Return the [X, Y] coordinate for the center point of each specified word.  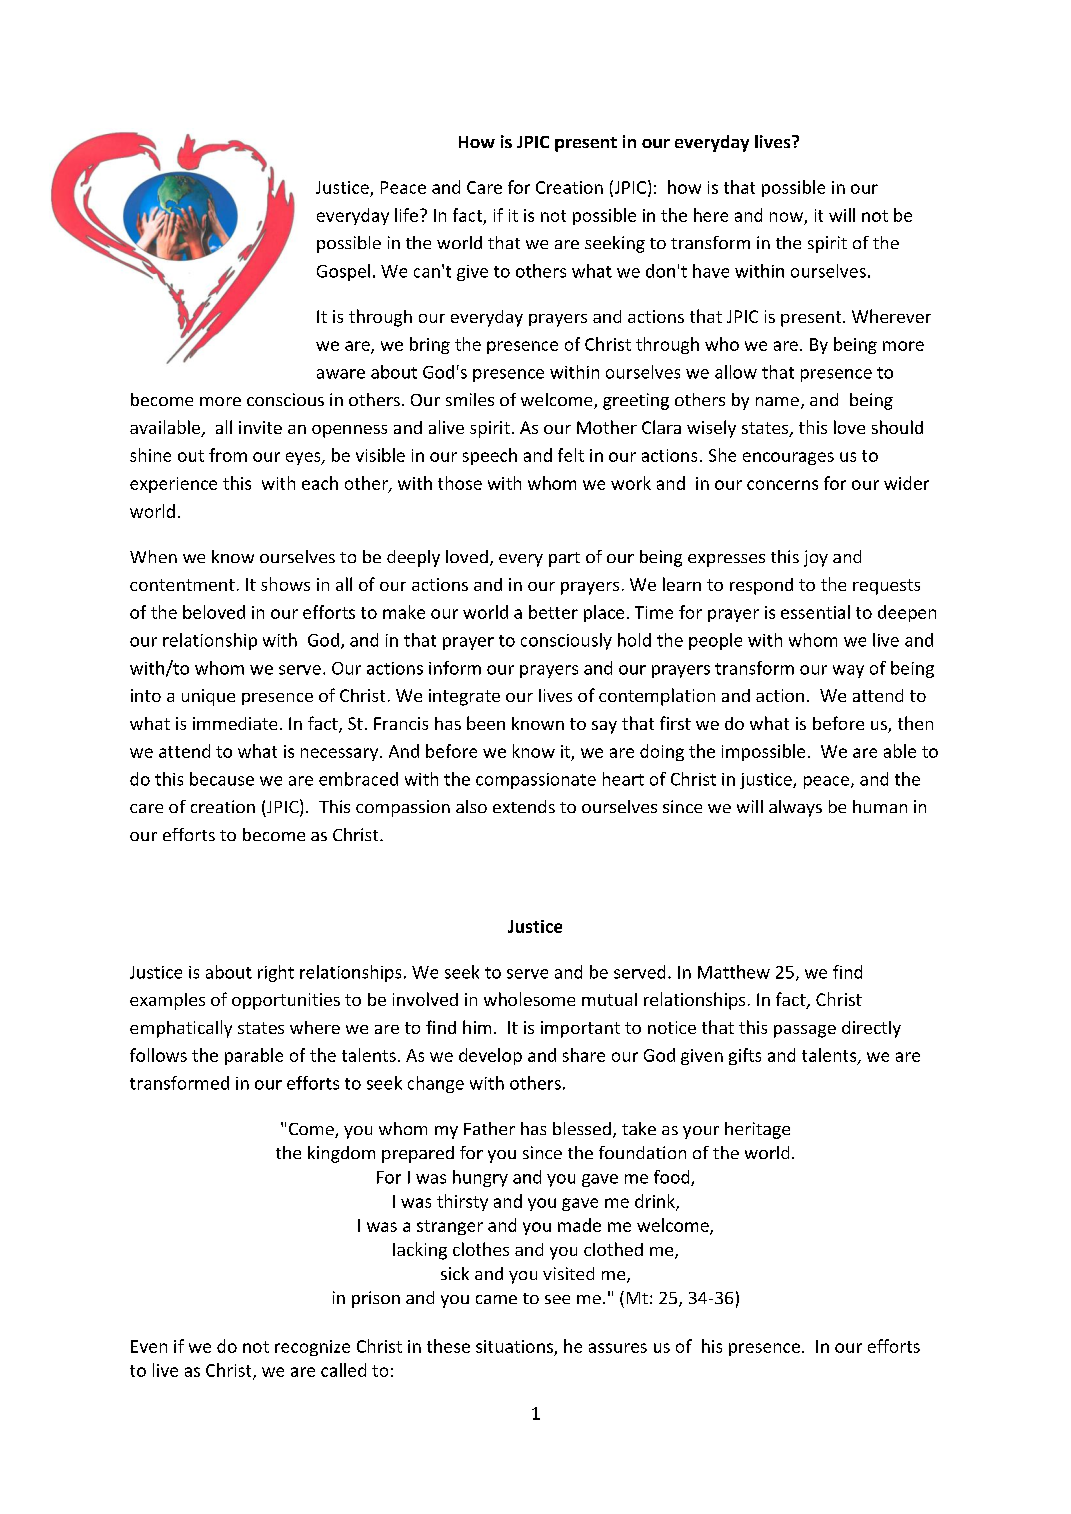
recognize [312, 1348]
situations [514, 1346]
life [406, 215]
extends [524, 806]
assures [618, 1348]
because [222, 779]
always [795, 808]
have [711, 271]
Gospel [343, 272]
